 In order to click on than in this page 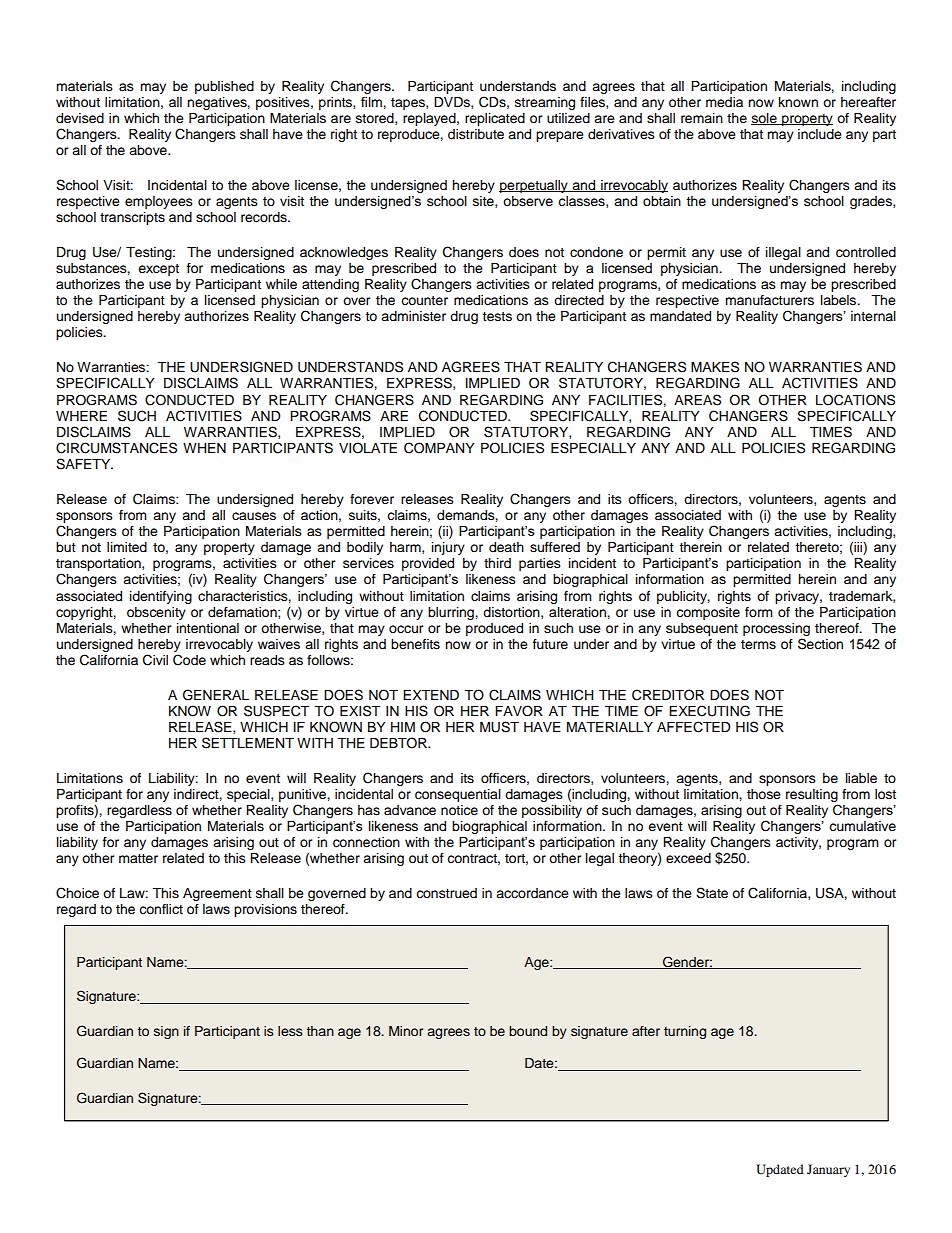, I will do `click(320, 1031)`.
